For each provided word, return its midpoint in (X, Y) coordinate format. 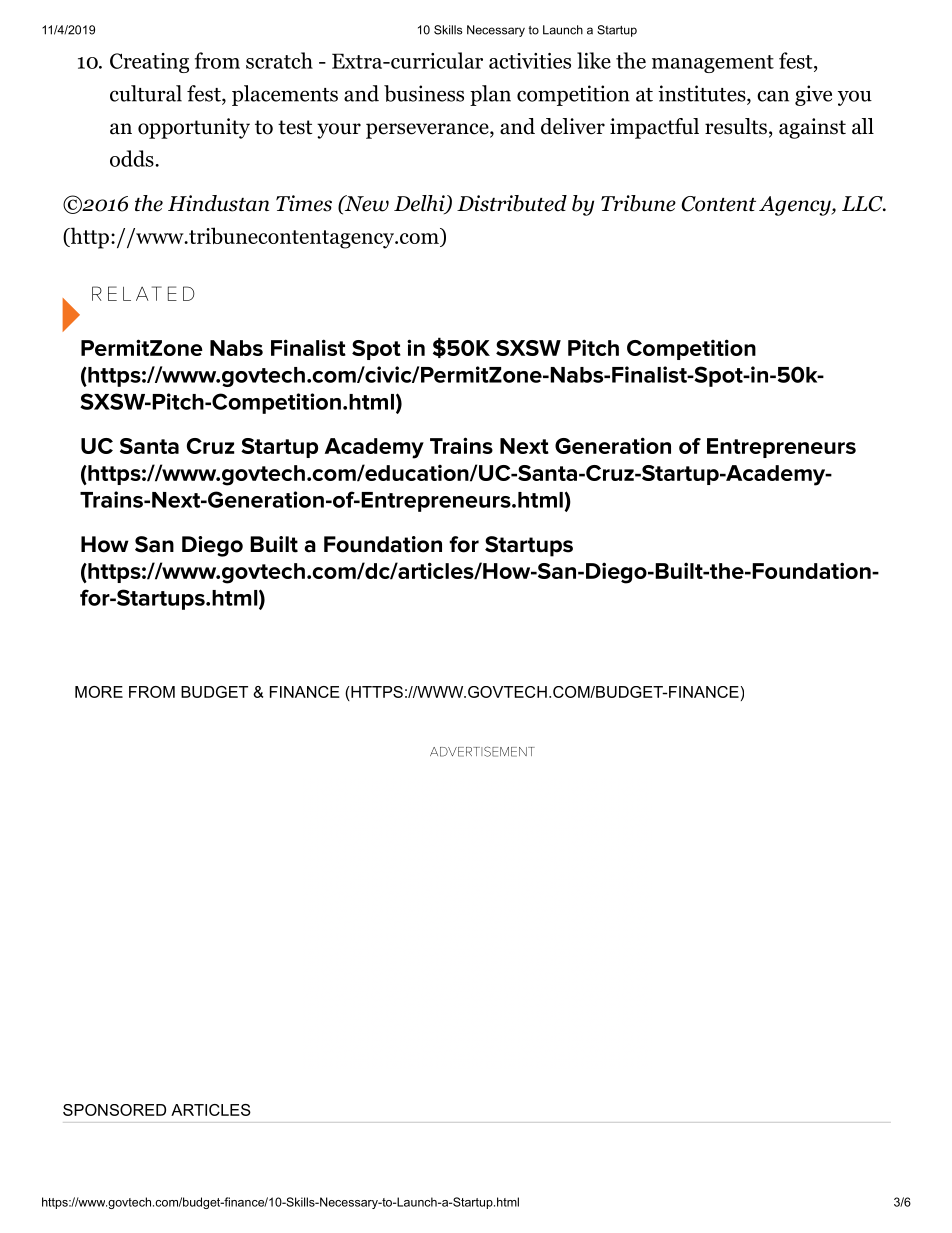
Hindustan (218, 203)
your (339, 131)
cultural (146, 93)
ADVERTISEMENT (482, 751)
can (773, 96)
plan (490, 95)
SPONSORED (114, 1110)
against (812, 128)
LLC (863, 204)
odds (133, 158)
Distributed (512, 203)
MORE (99, 692)
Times (304, 203)
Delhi (420, 204)
